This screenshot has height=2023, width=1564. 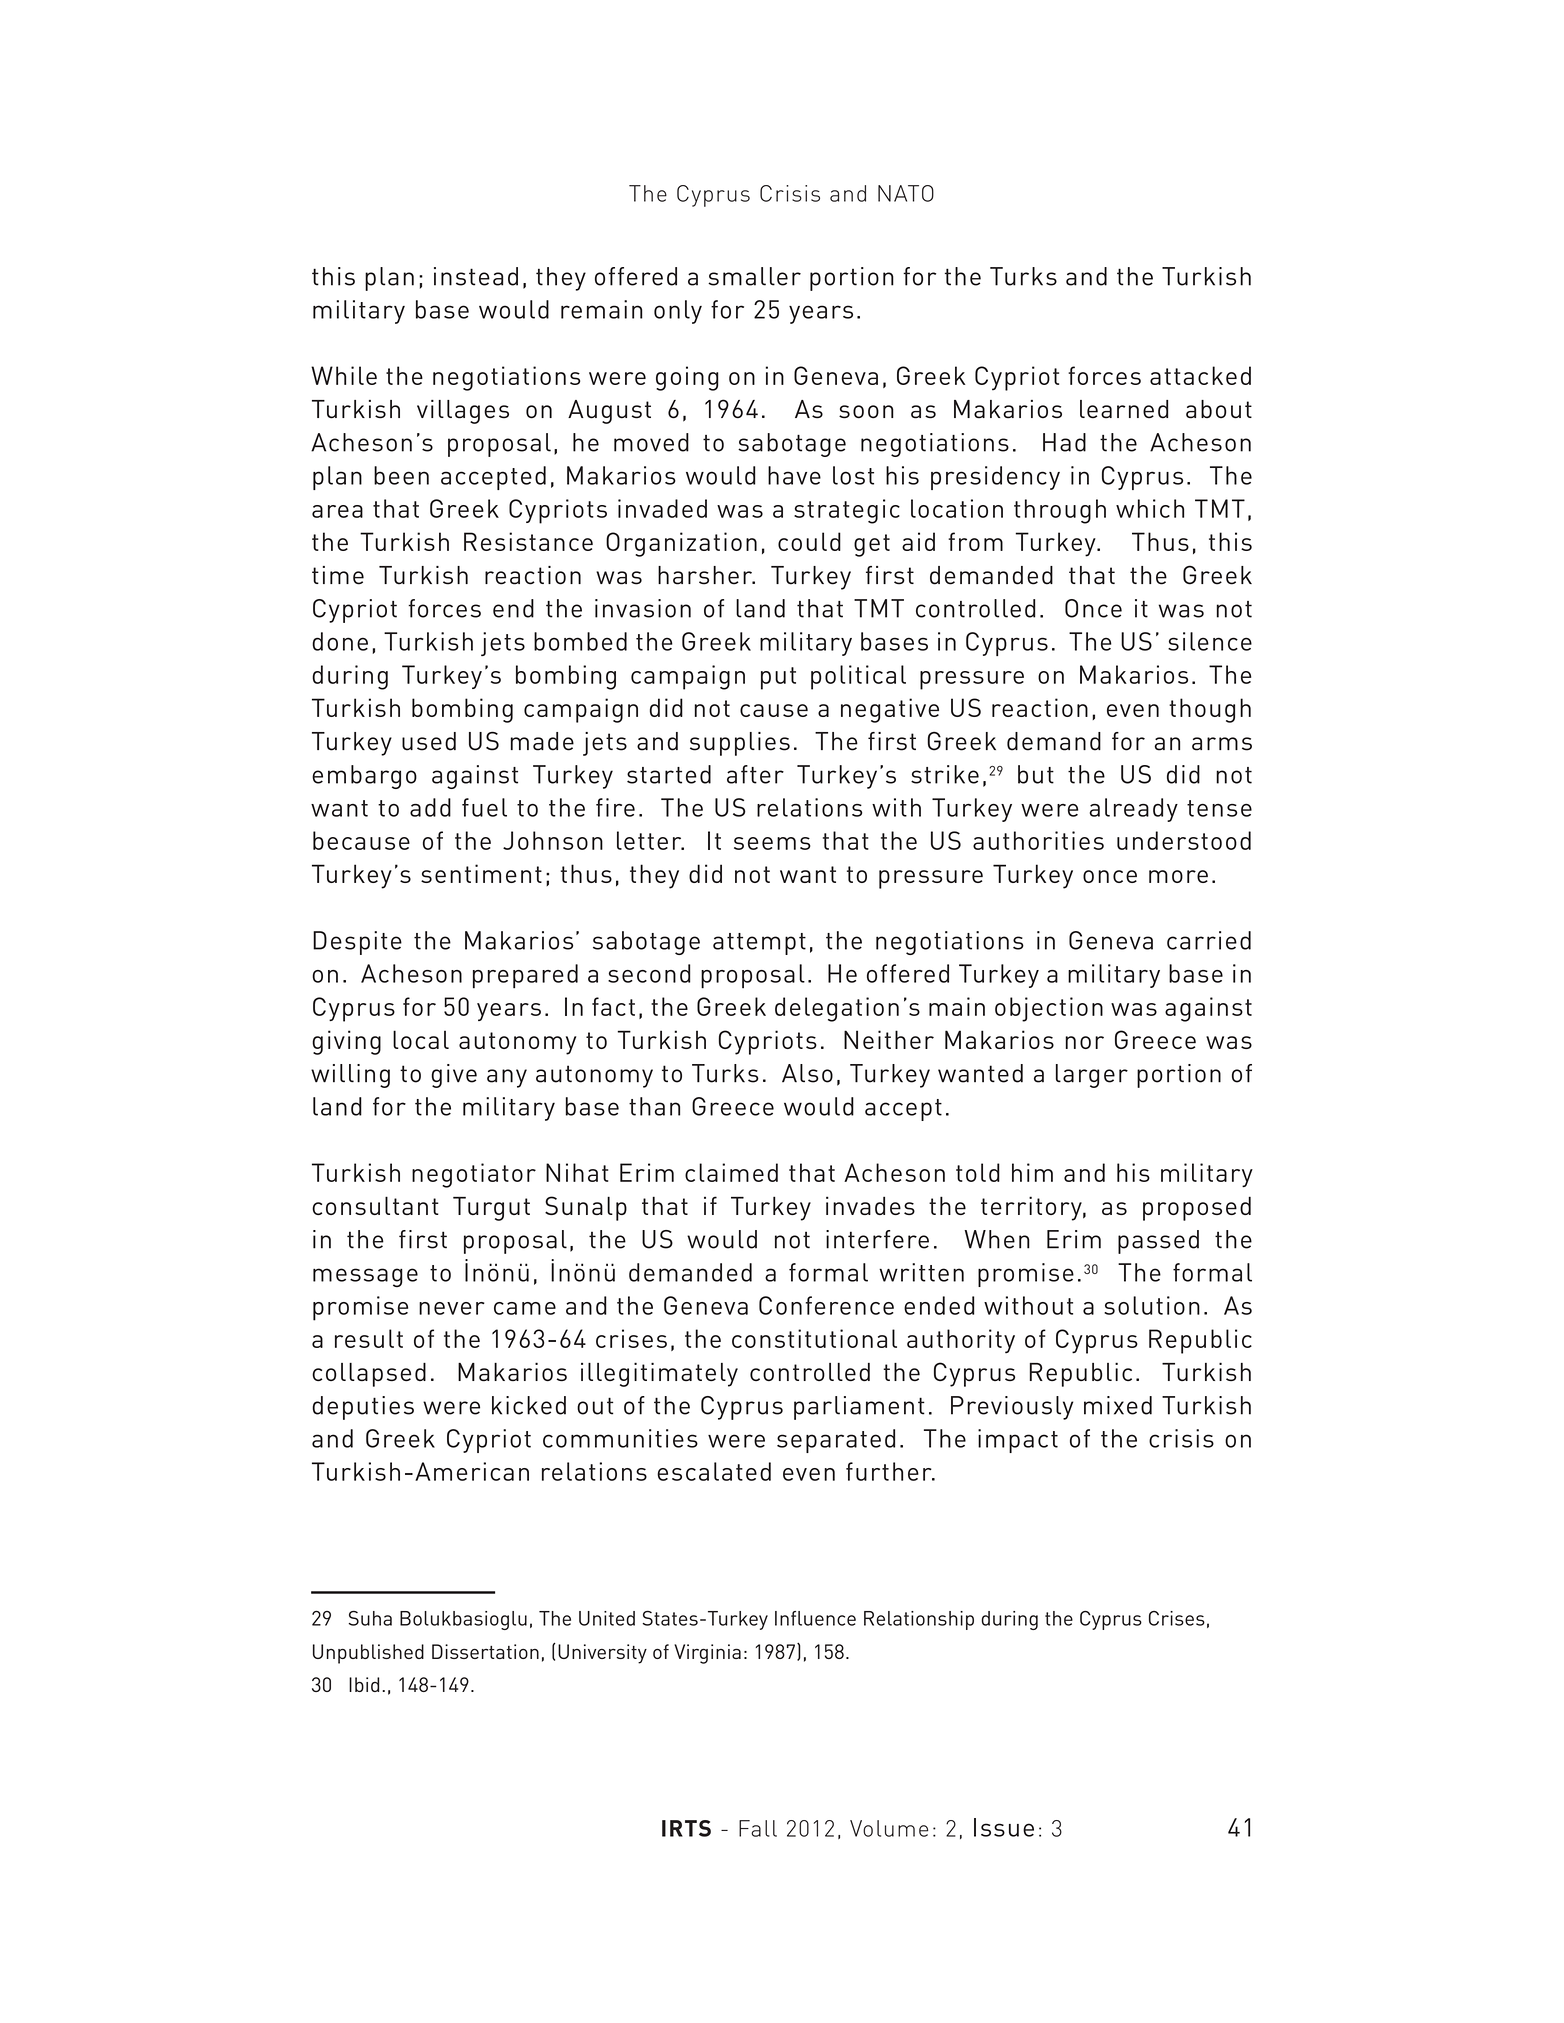 I want to click on Volume, so click(x=889, y=1828).
